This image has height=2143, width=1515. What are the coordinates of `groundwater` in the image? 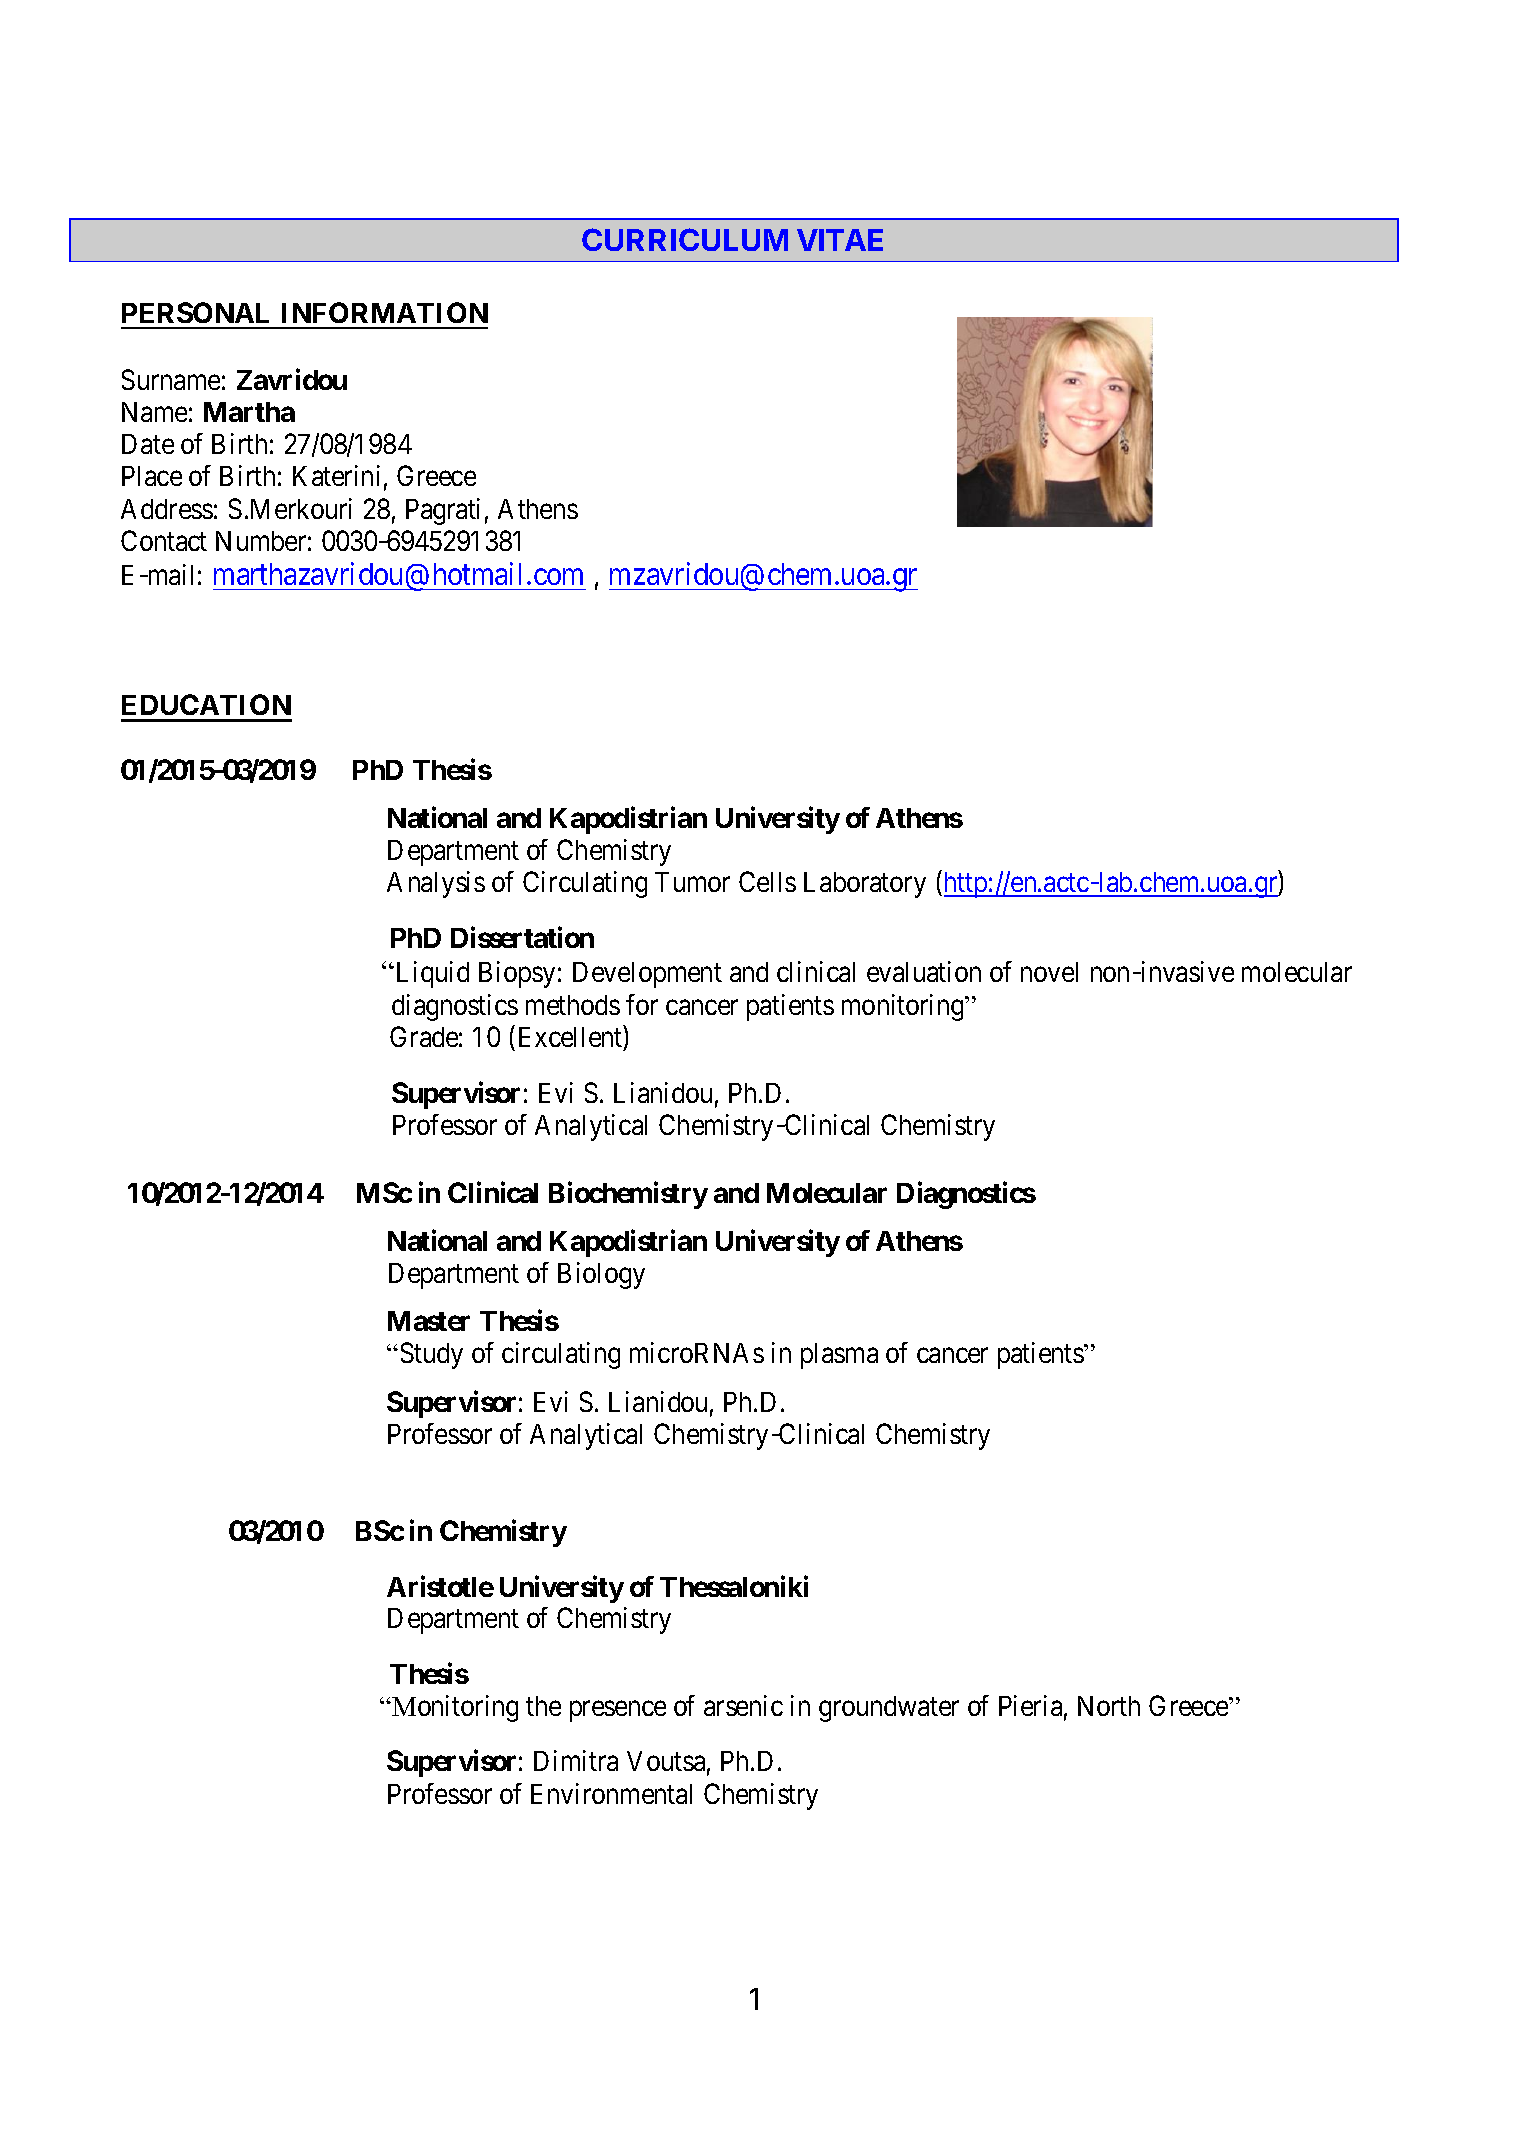 It's located at (889, 1709).
